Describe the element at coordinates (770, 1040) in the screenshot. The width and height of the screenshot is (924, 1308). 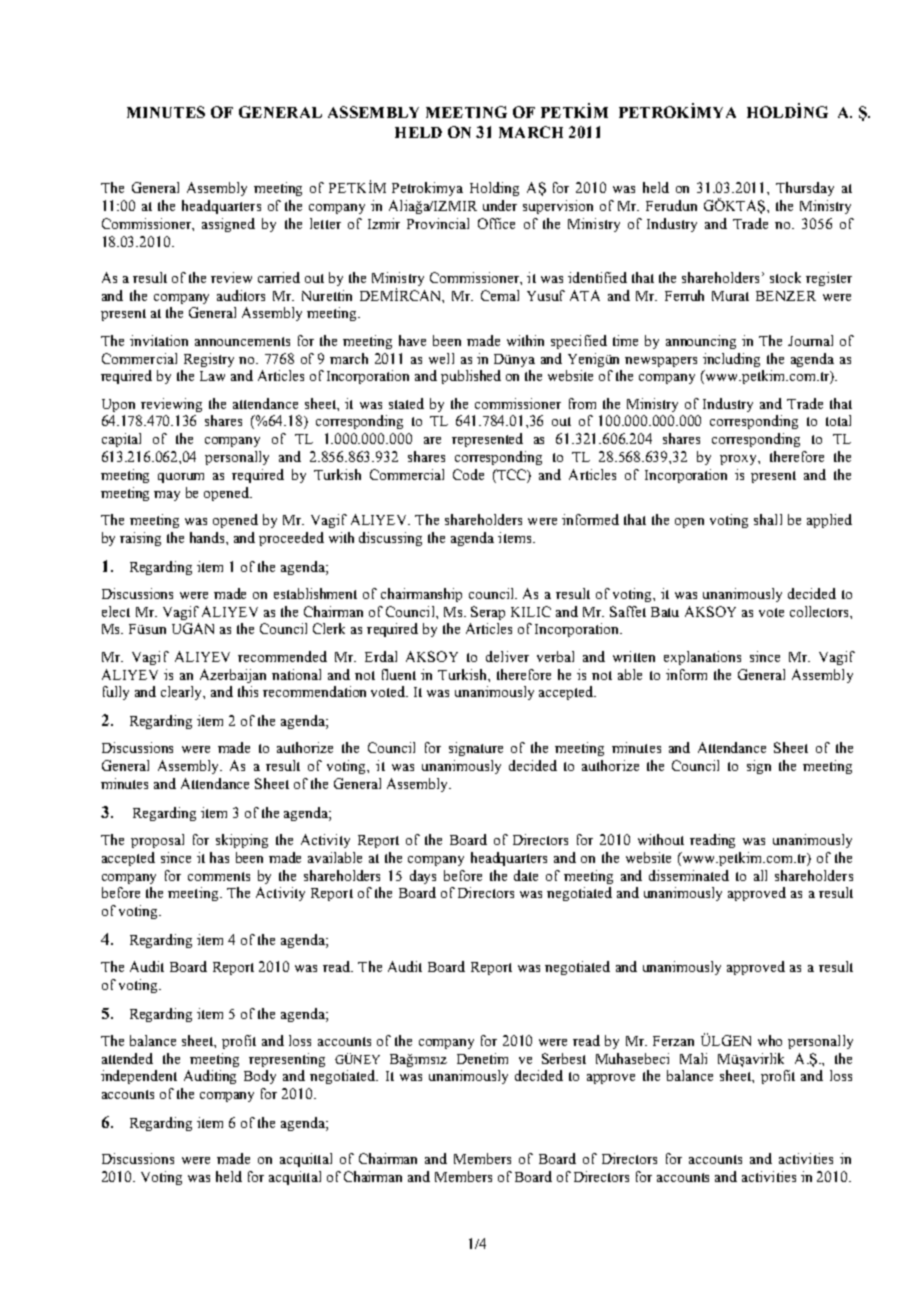
I see `who` at that location.
